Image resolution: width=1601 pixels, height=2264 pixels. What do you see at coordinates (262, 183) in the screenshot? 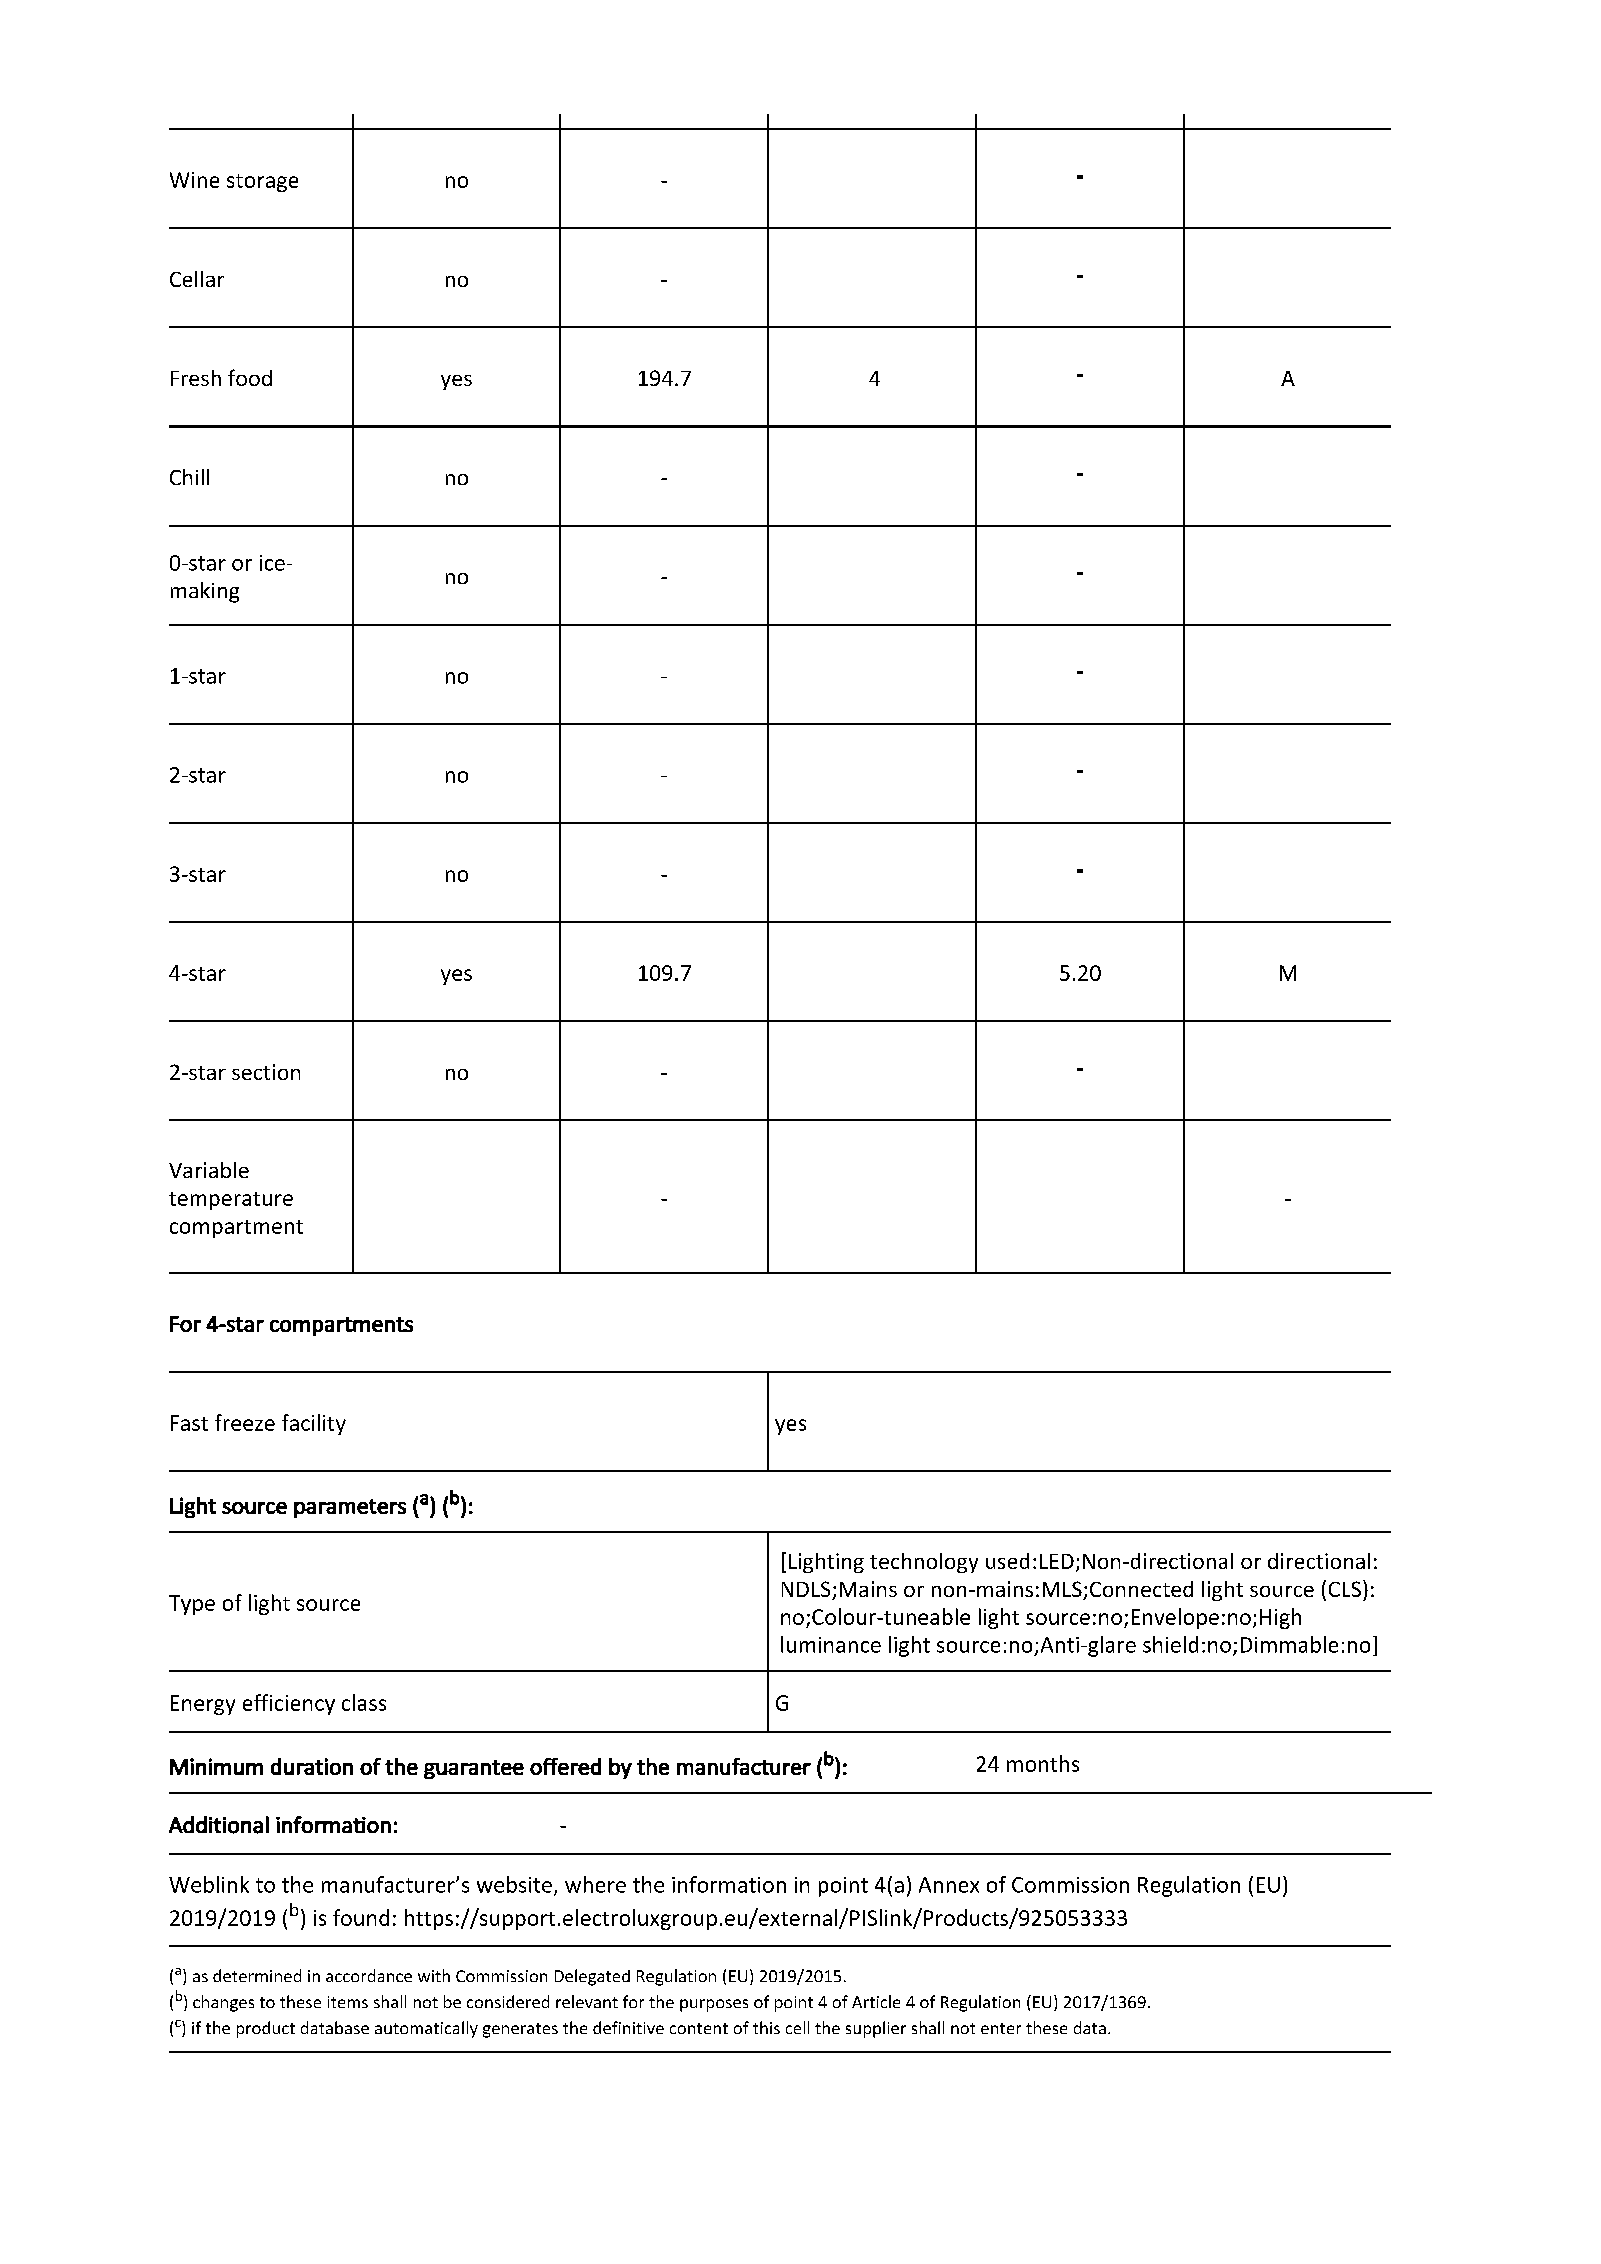
I see `storage` at bounding box center [262, 183].
